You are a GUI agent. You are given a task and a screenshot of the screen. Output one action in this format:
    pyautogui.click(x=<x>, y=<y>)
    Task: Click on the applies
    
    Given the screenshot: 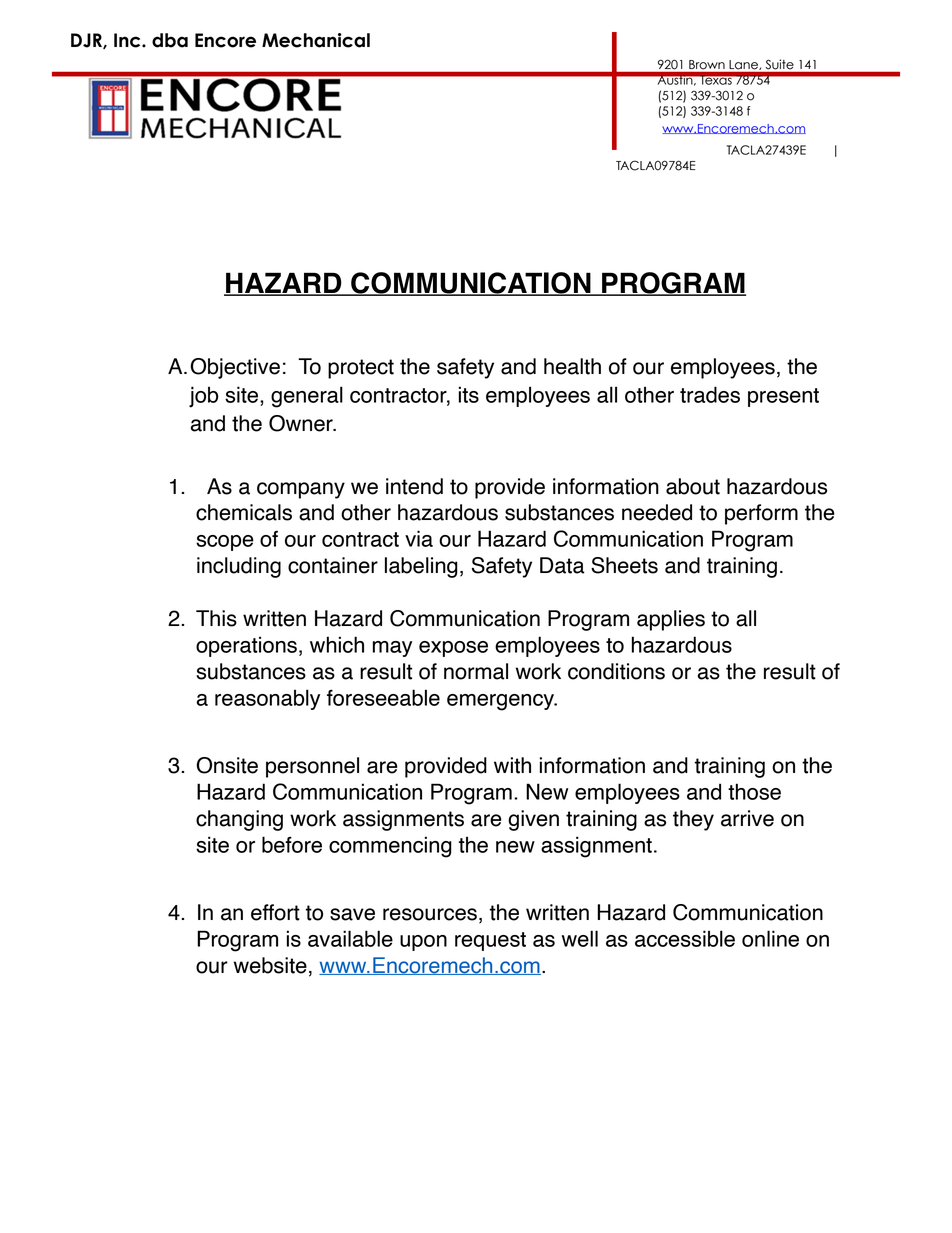 What is the action you would take?
    pyautogui.click(x=671, y=620)
